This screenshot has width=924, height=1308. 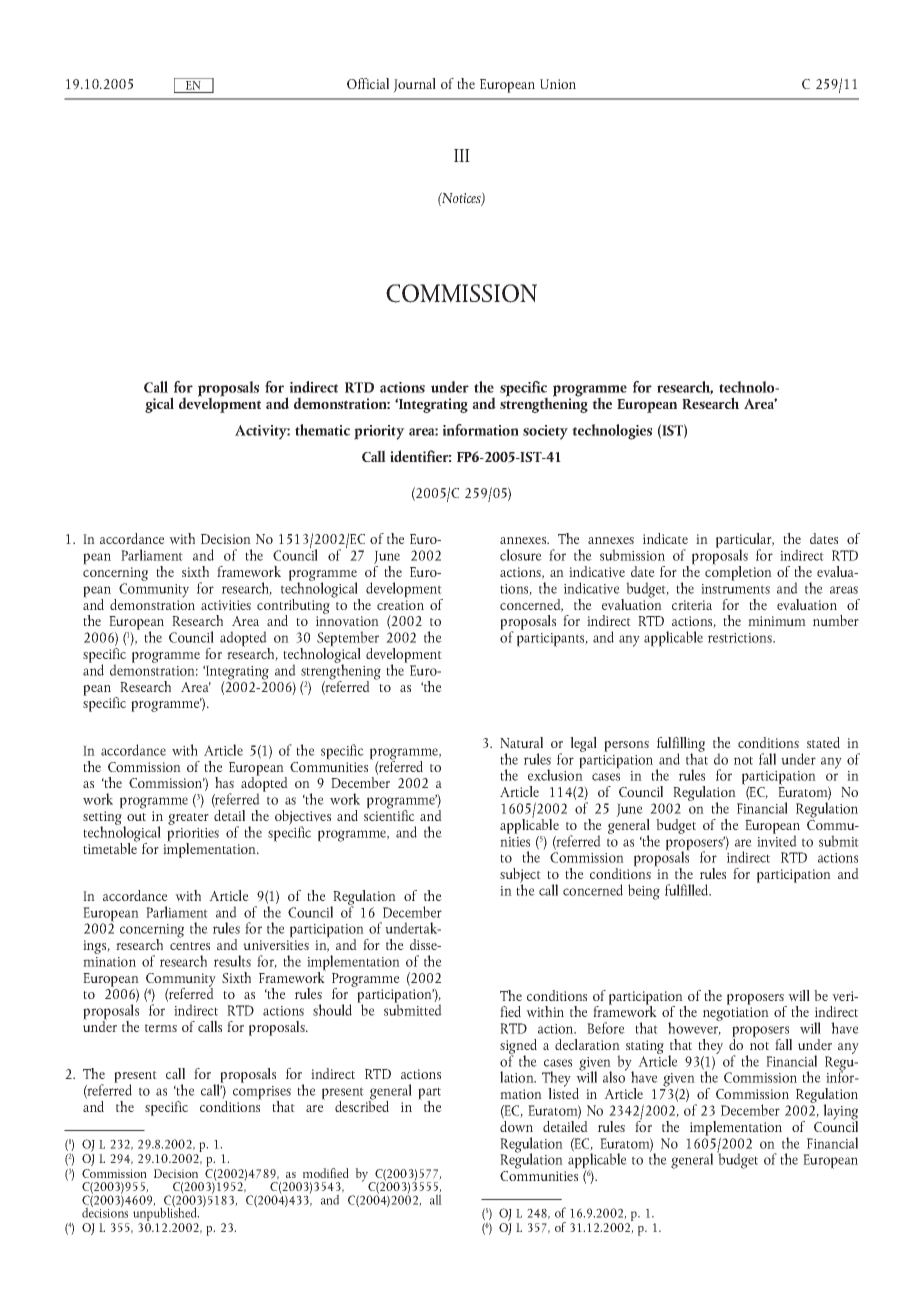 What do you see at coordinates (558, 84) in the screenshot?
I see `Union` at bounding box center [558, 84].
